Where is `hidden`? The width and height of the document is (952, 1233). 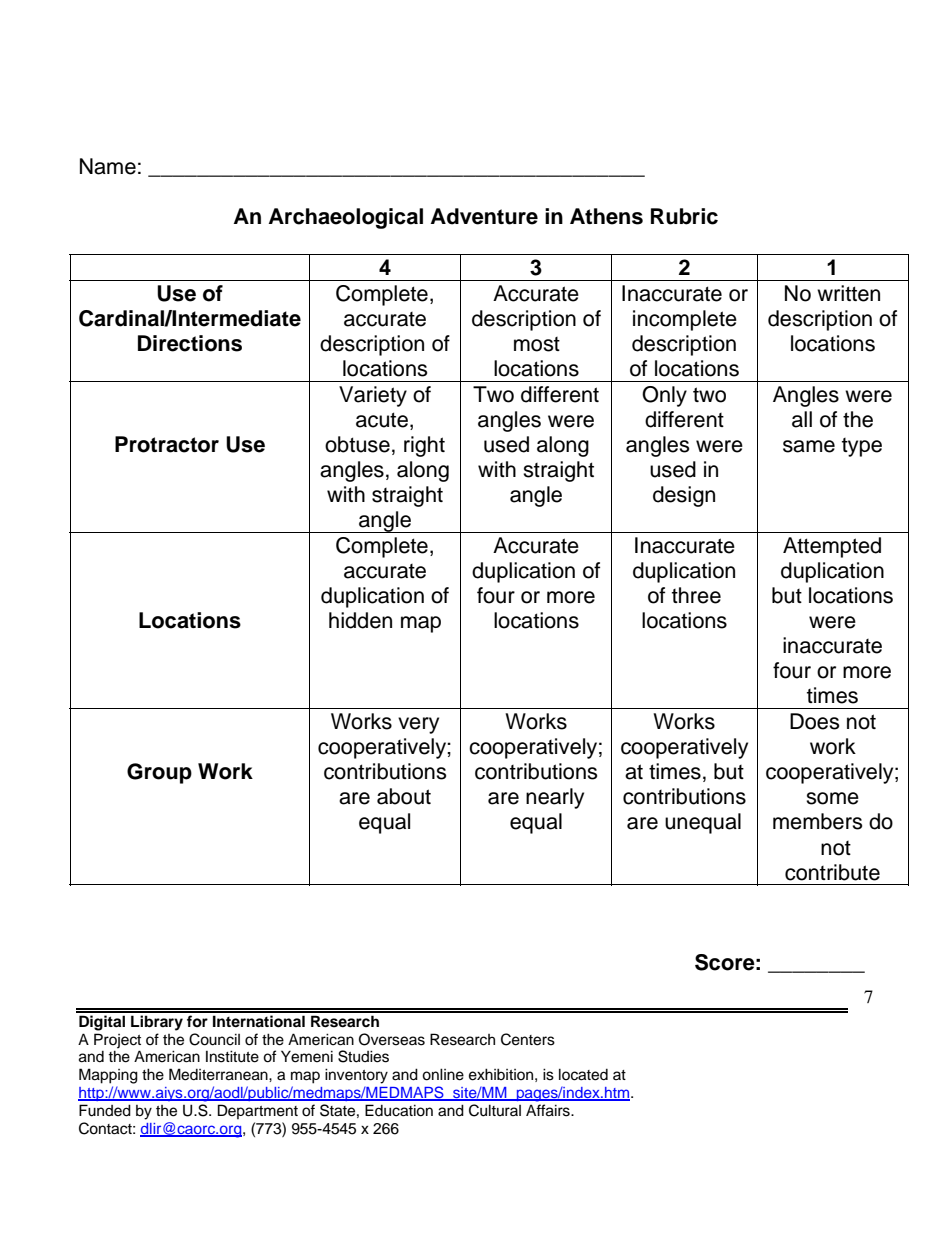
hidden is located at coordinates (360, 620).
